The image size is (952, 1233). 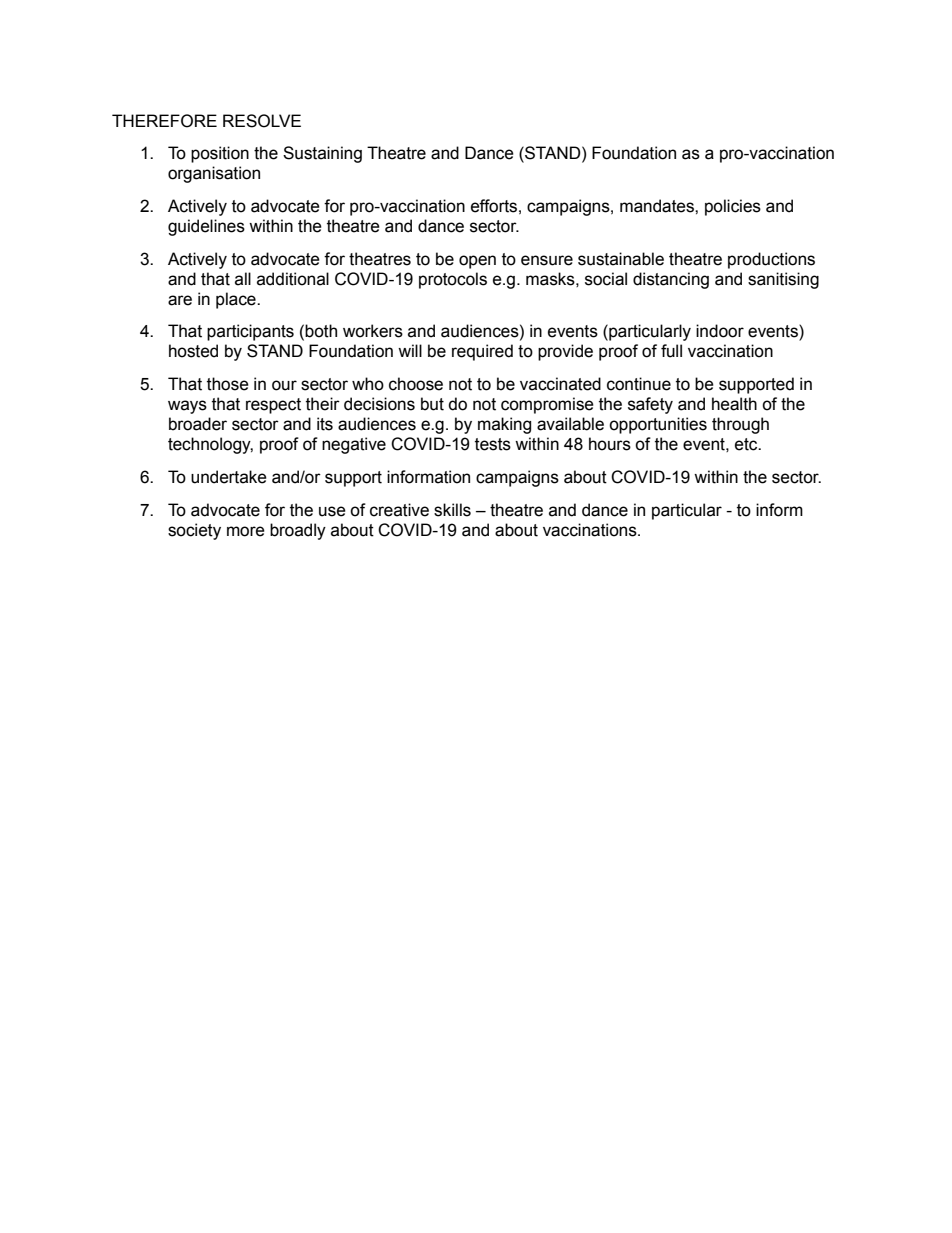 What do you see at coordinates (720, 331) in the document?
I see `indoor` at bounding box center [720, 331].
